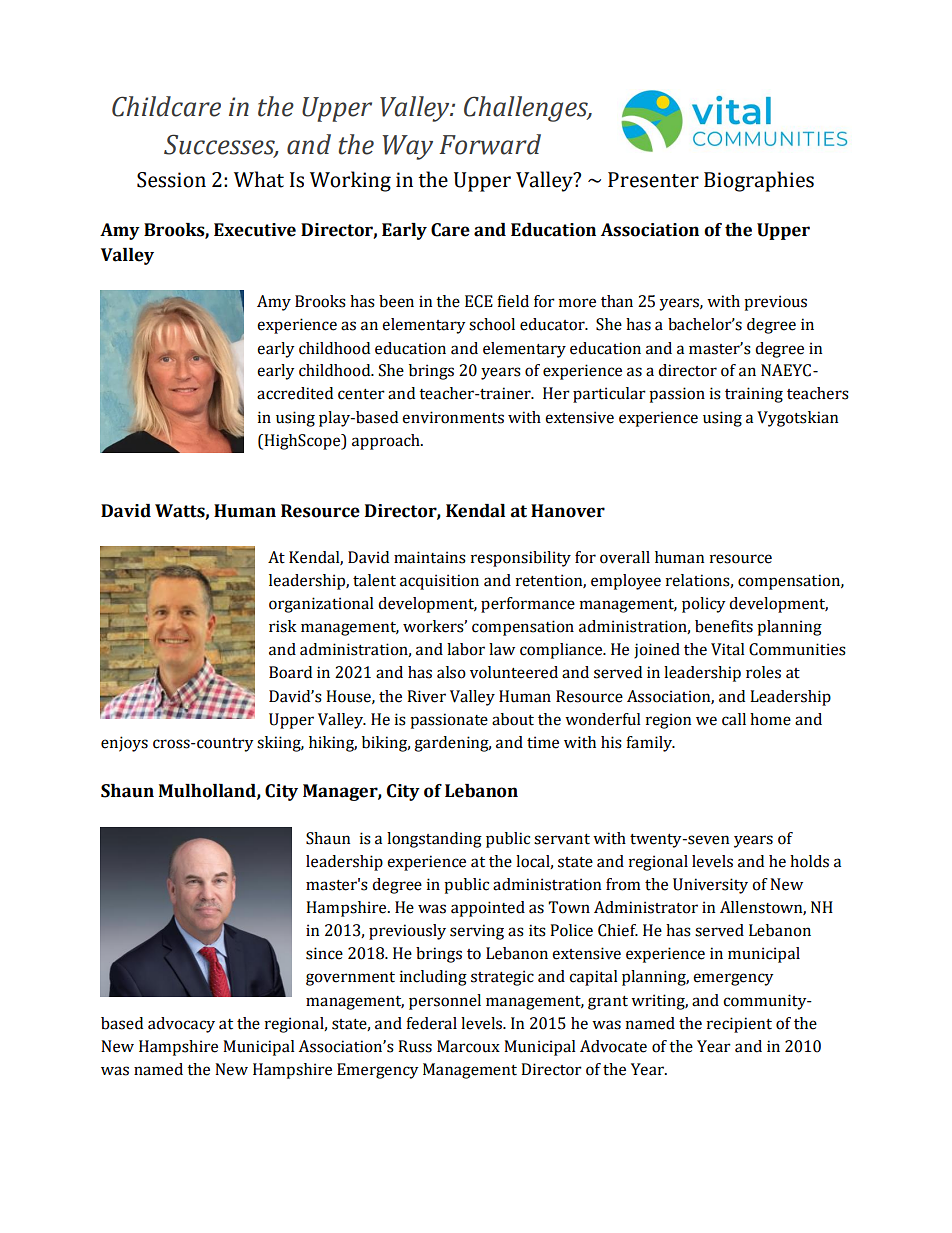  I want to click on acquisition, so click(439, 582).
